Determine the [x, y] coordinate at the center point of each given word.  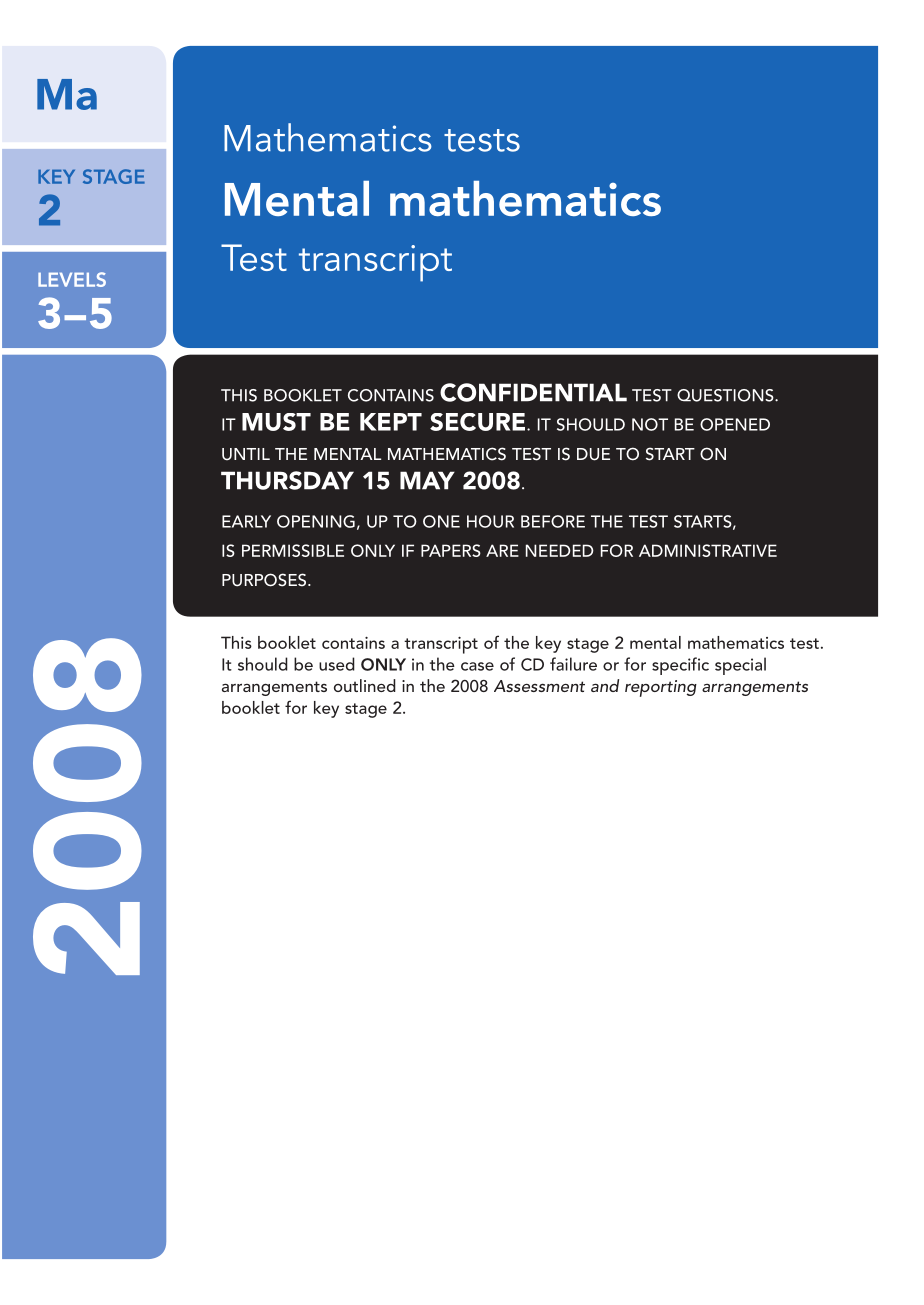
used [337, 664]
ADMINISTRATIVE [708, 550]
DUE [593, 454]
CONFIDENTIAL [533, 392]
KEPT [391, 422]
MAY [427, 480]
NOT [650, 424]
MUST [276, 422]
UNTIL [246, 454]
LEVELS [72, 279]
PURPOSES [265, 580]
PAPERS [451, 550]
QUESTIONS [726, 395]
